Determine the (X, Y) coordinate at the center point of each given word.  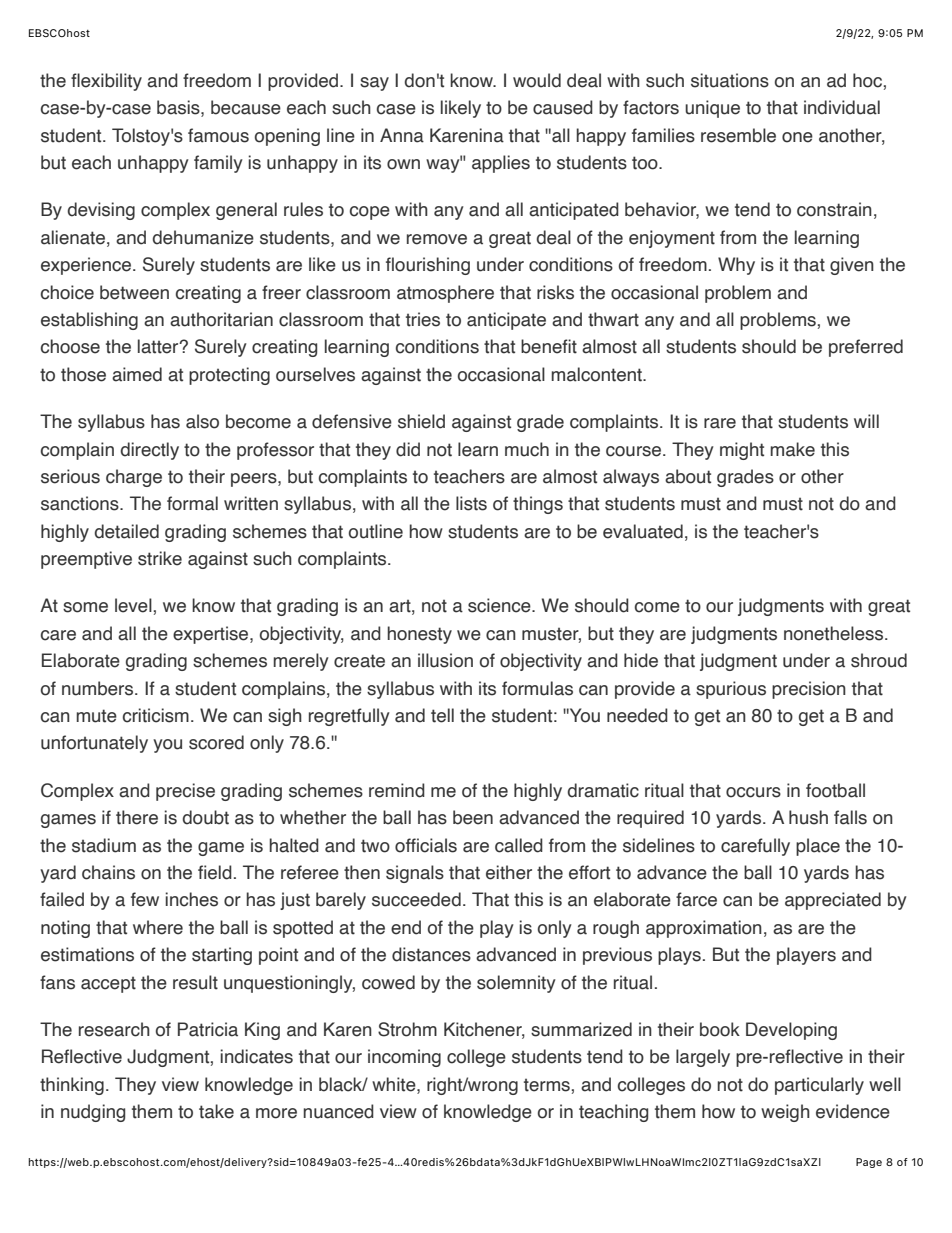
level (133, 605)
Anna (402, 135)
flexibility (106, 82)
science (500, 605)
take (216, 1111)
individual (842, 107)
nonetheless (835, 633)
